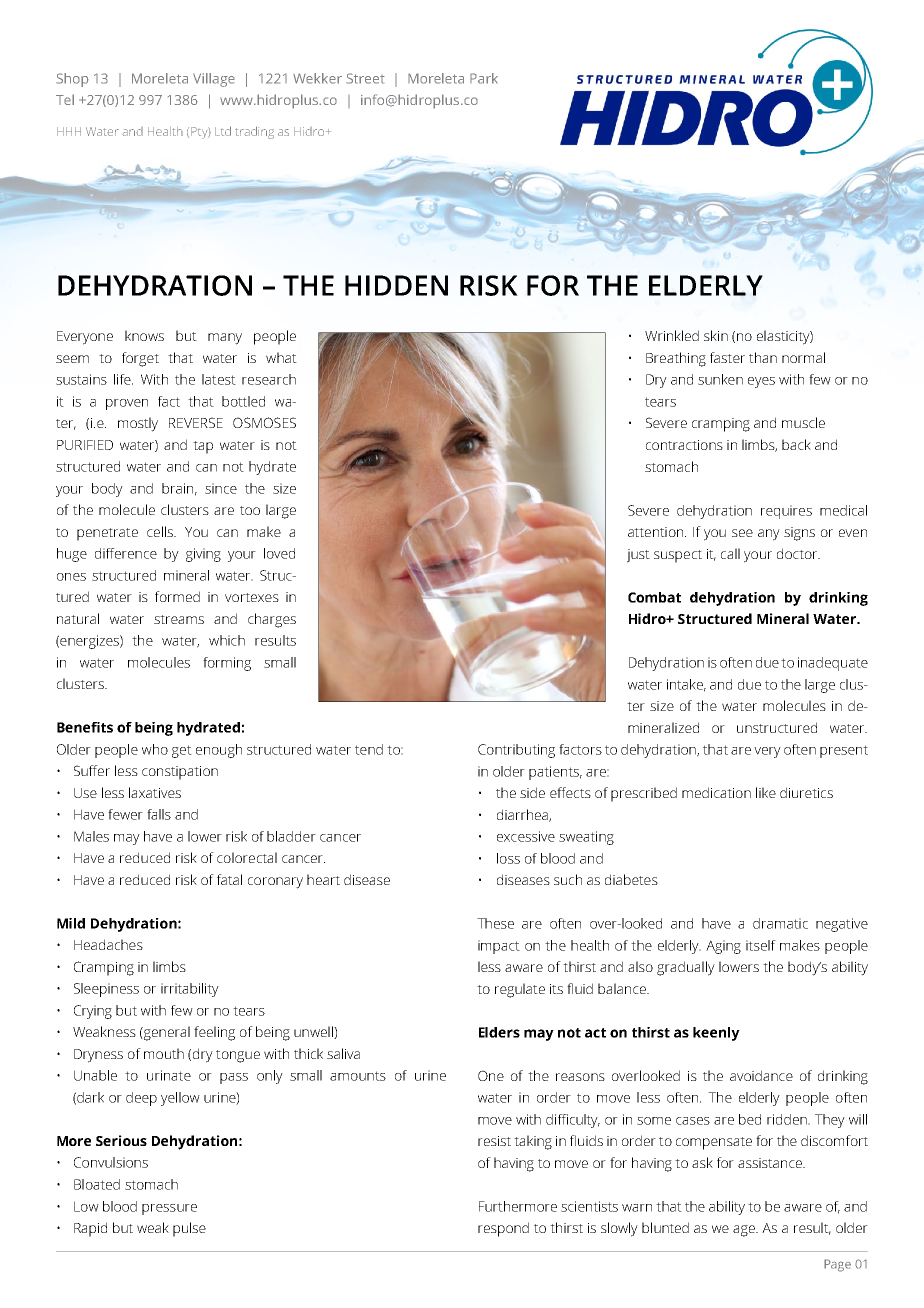 The width and height of the document is (924, 1308). I want to click on just, so click(638, 556).
